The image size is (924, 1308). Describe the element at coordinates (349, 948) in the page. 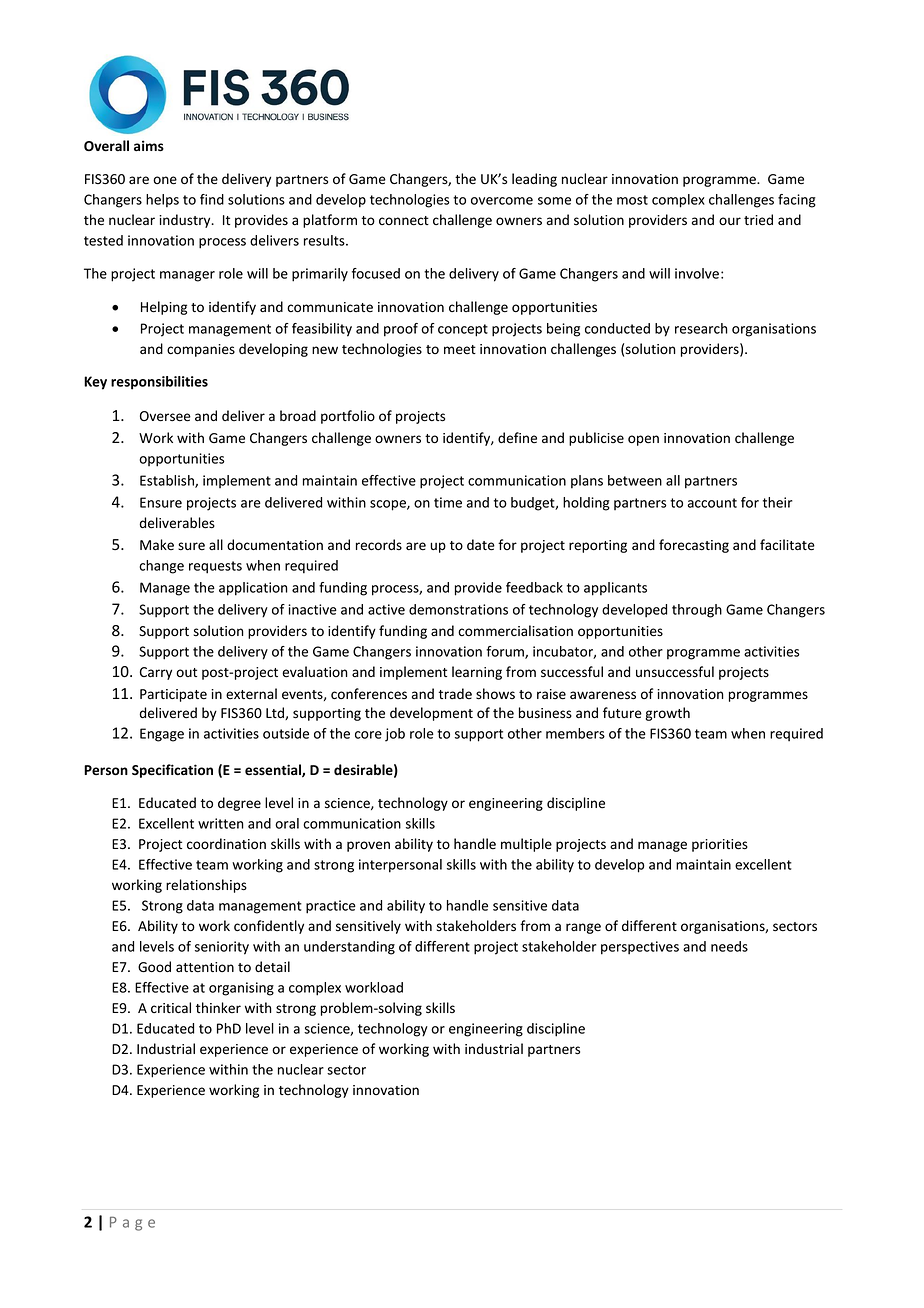

I see `understanding` at that location.
